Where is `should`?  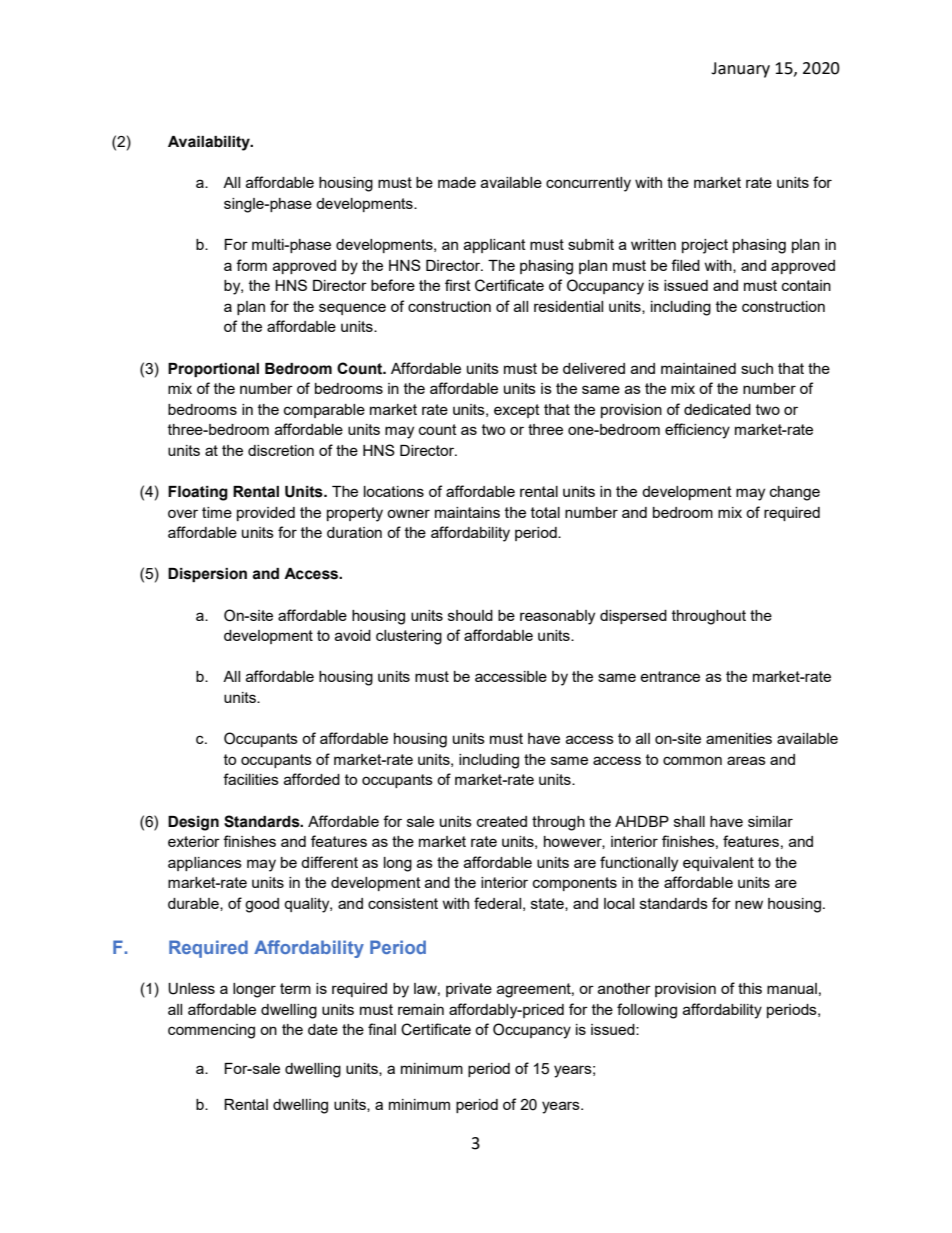
should is located at coordinates (470, 615).
